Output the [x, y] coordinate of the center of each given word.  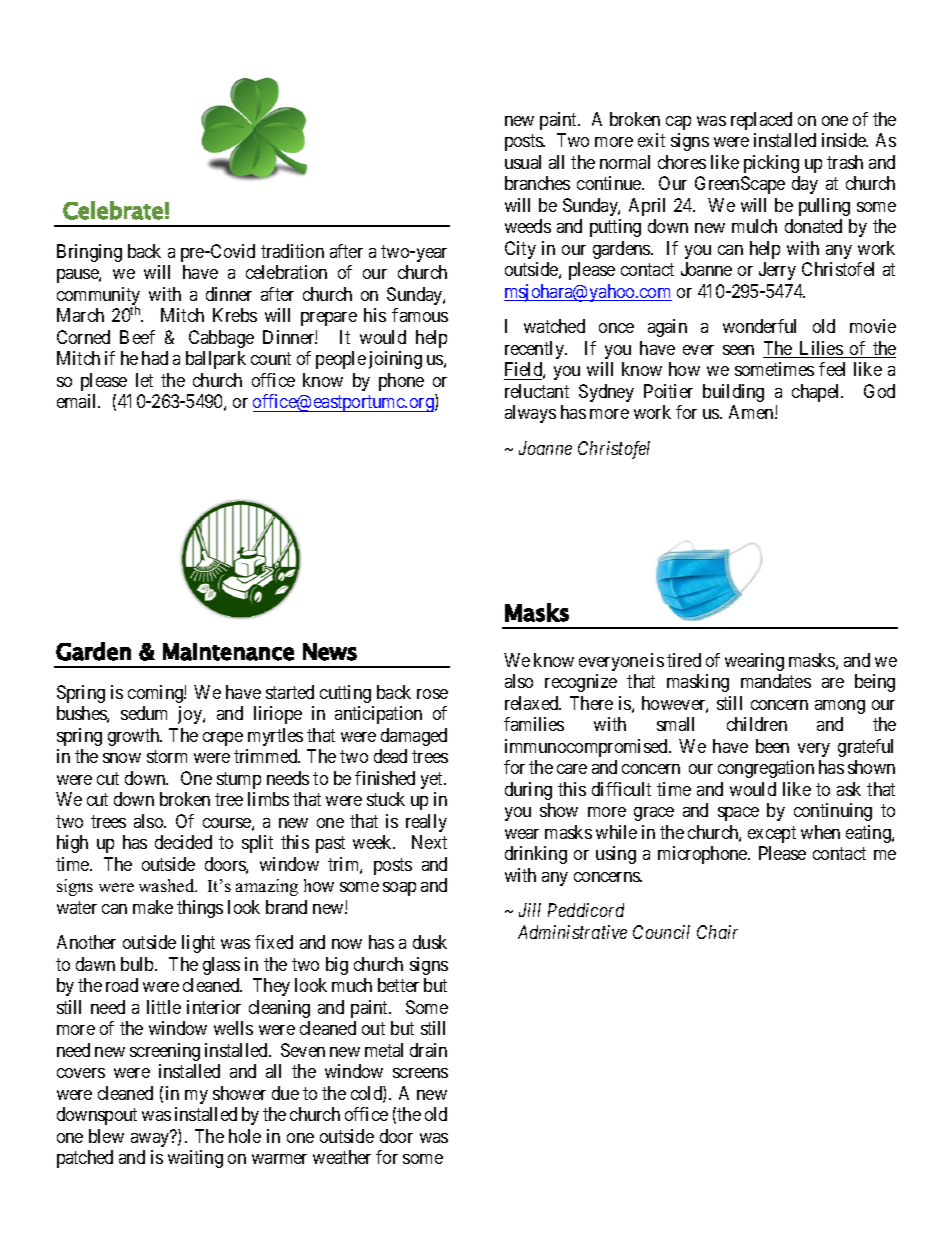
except [772, 834]
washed [168, 885]
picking [771, 164]
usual [523, 162]
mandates [776, 681]
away [151, 1139]
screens [420, 1073]
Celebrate [113, 210]
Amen [752, 412]
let [144, 380]
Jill [530, 910]
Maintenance [228, 652]
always [530, 414]
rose [432, 694]
